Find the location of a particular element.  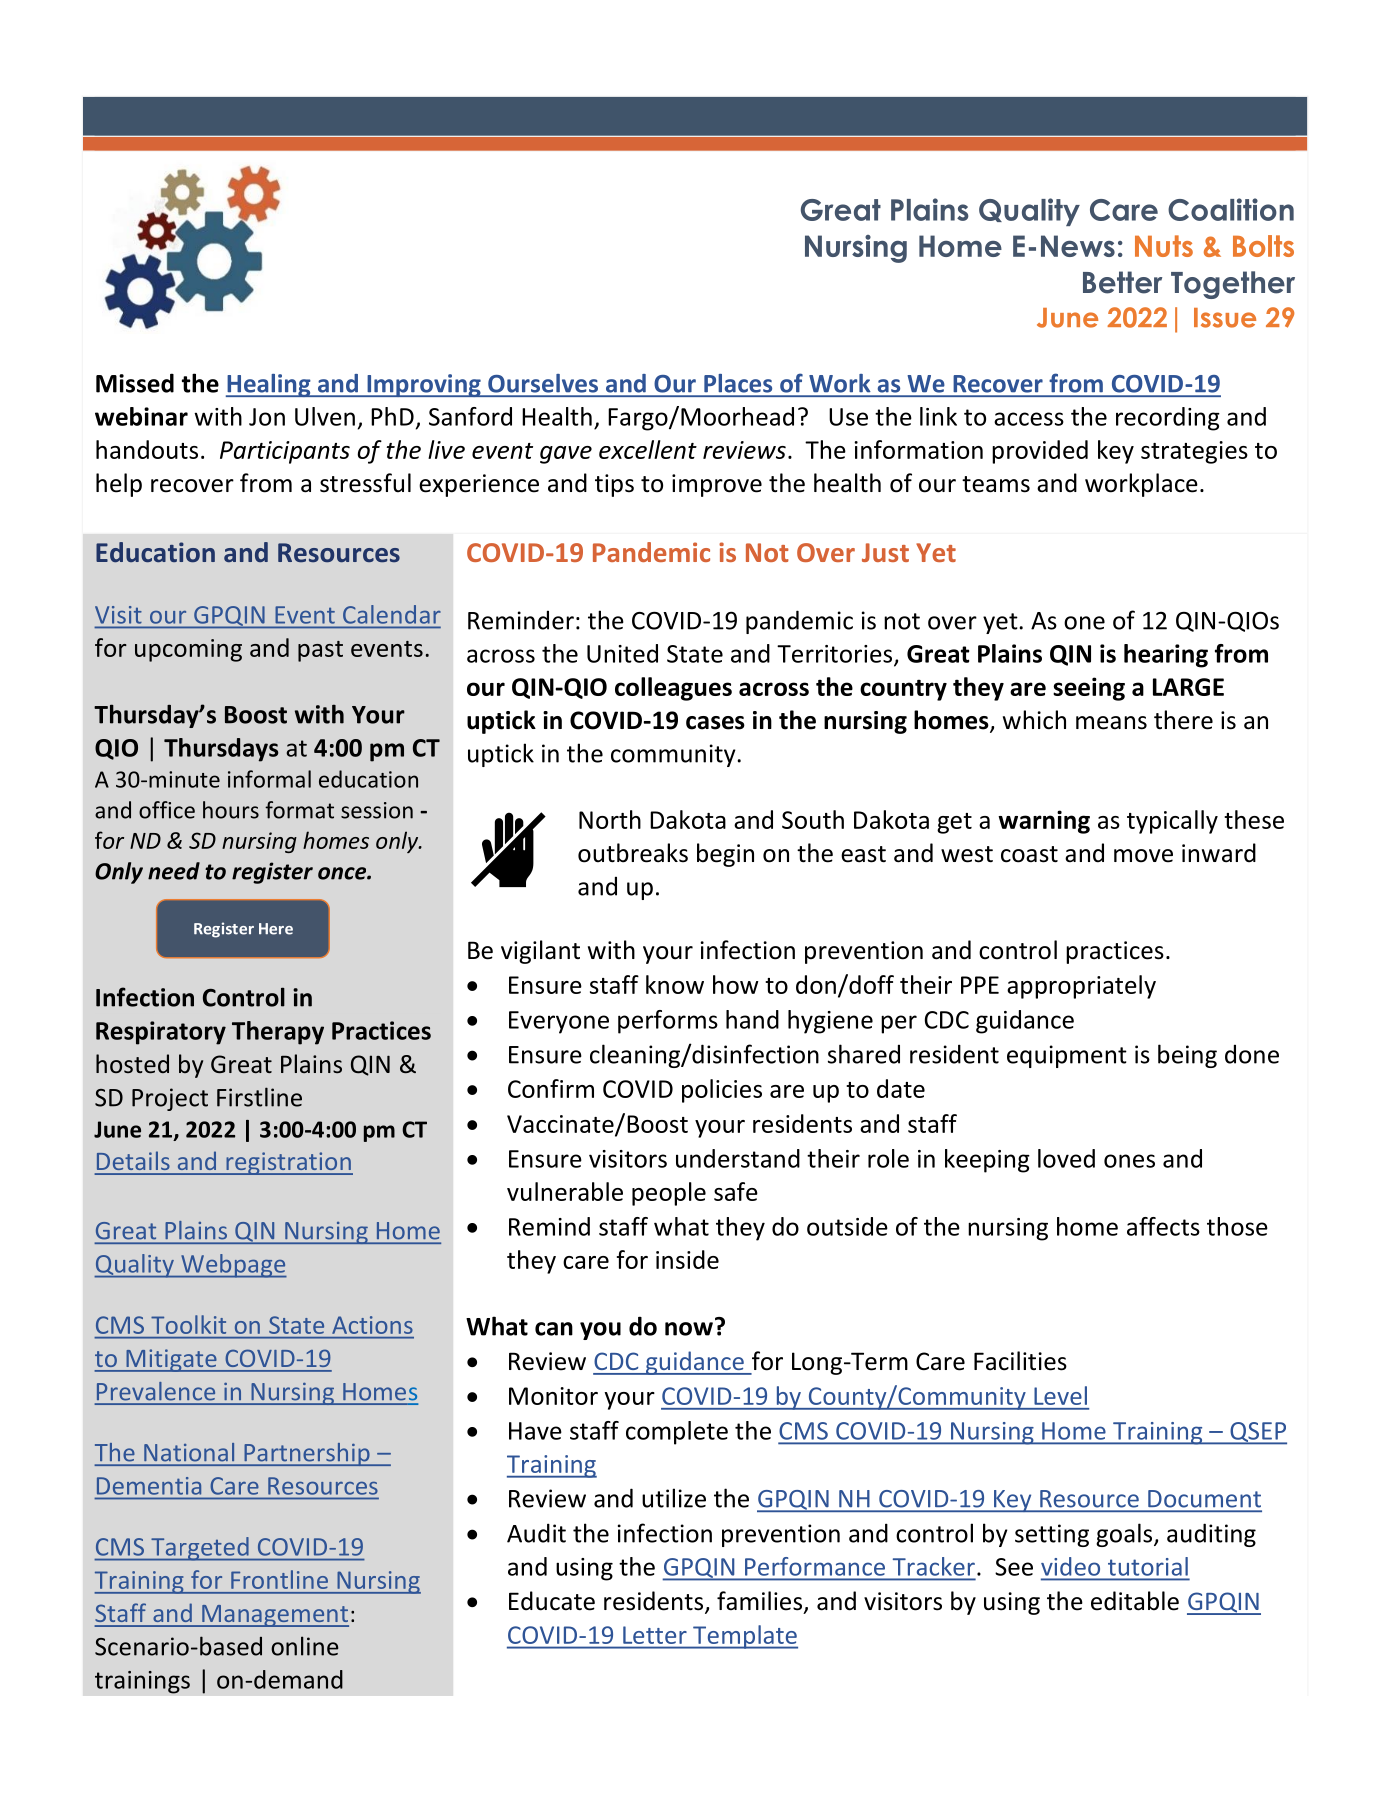

Letter is located at coordinates (655, 1635).
